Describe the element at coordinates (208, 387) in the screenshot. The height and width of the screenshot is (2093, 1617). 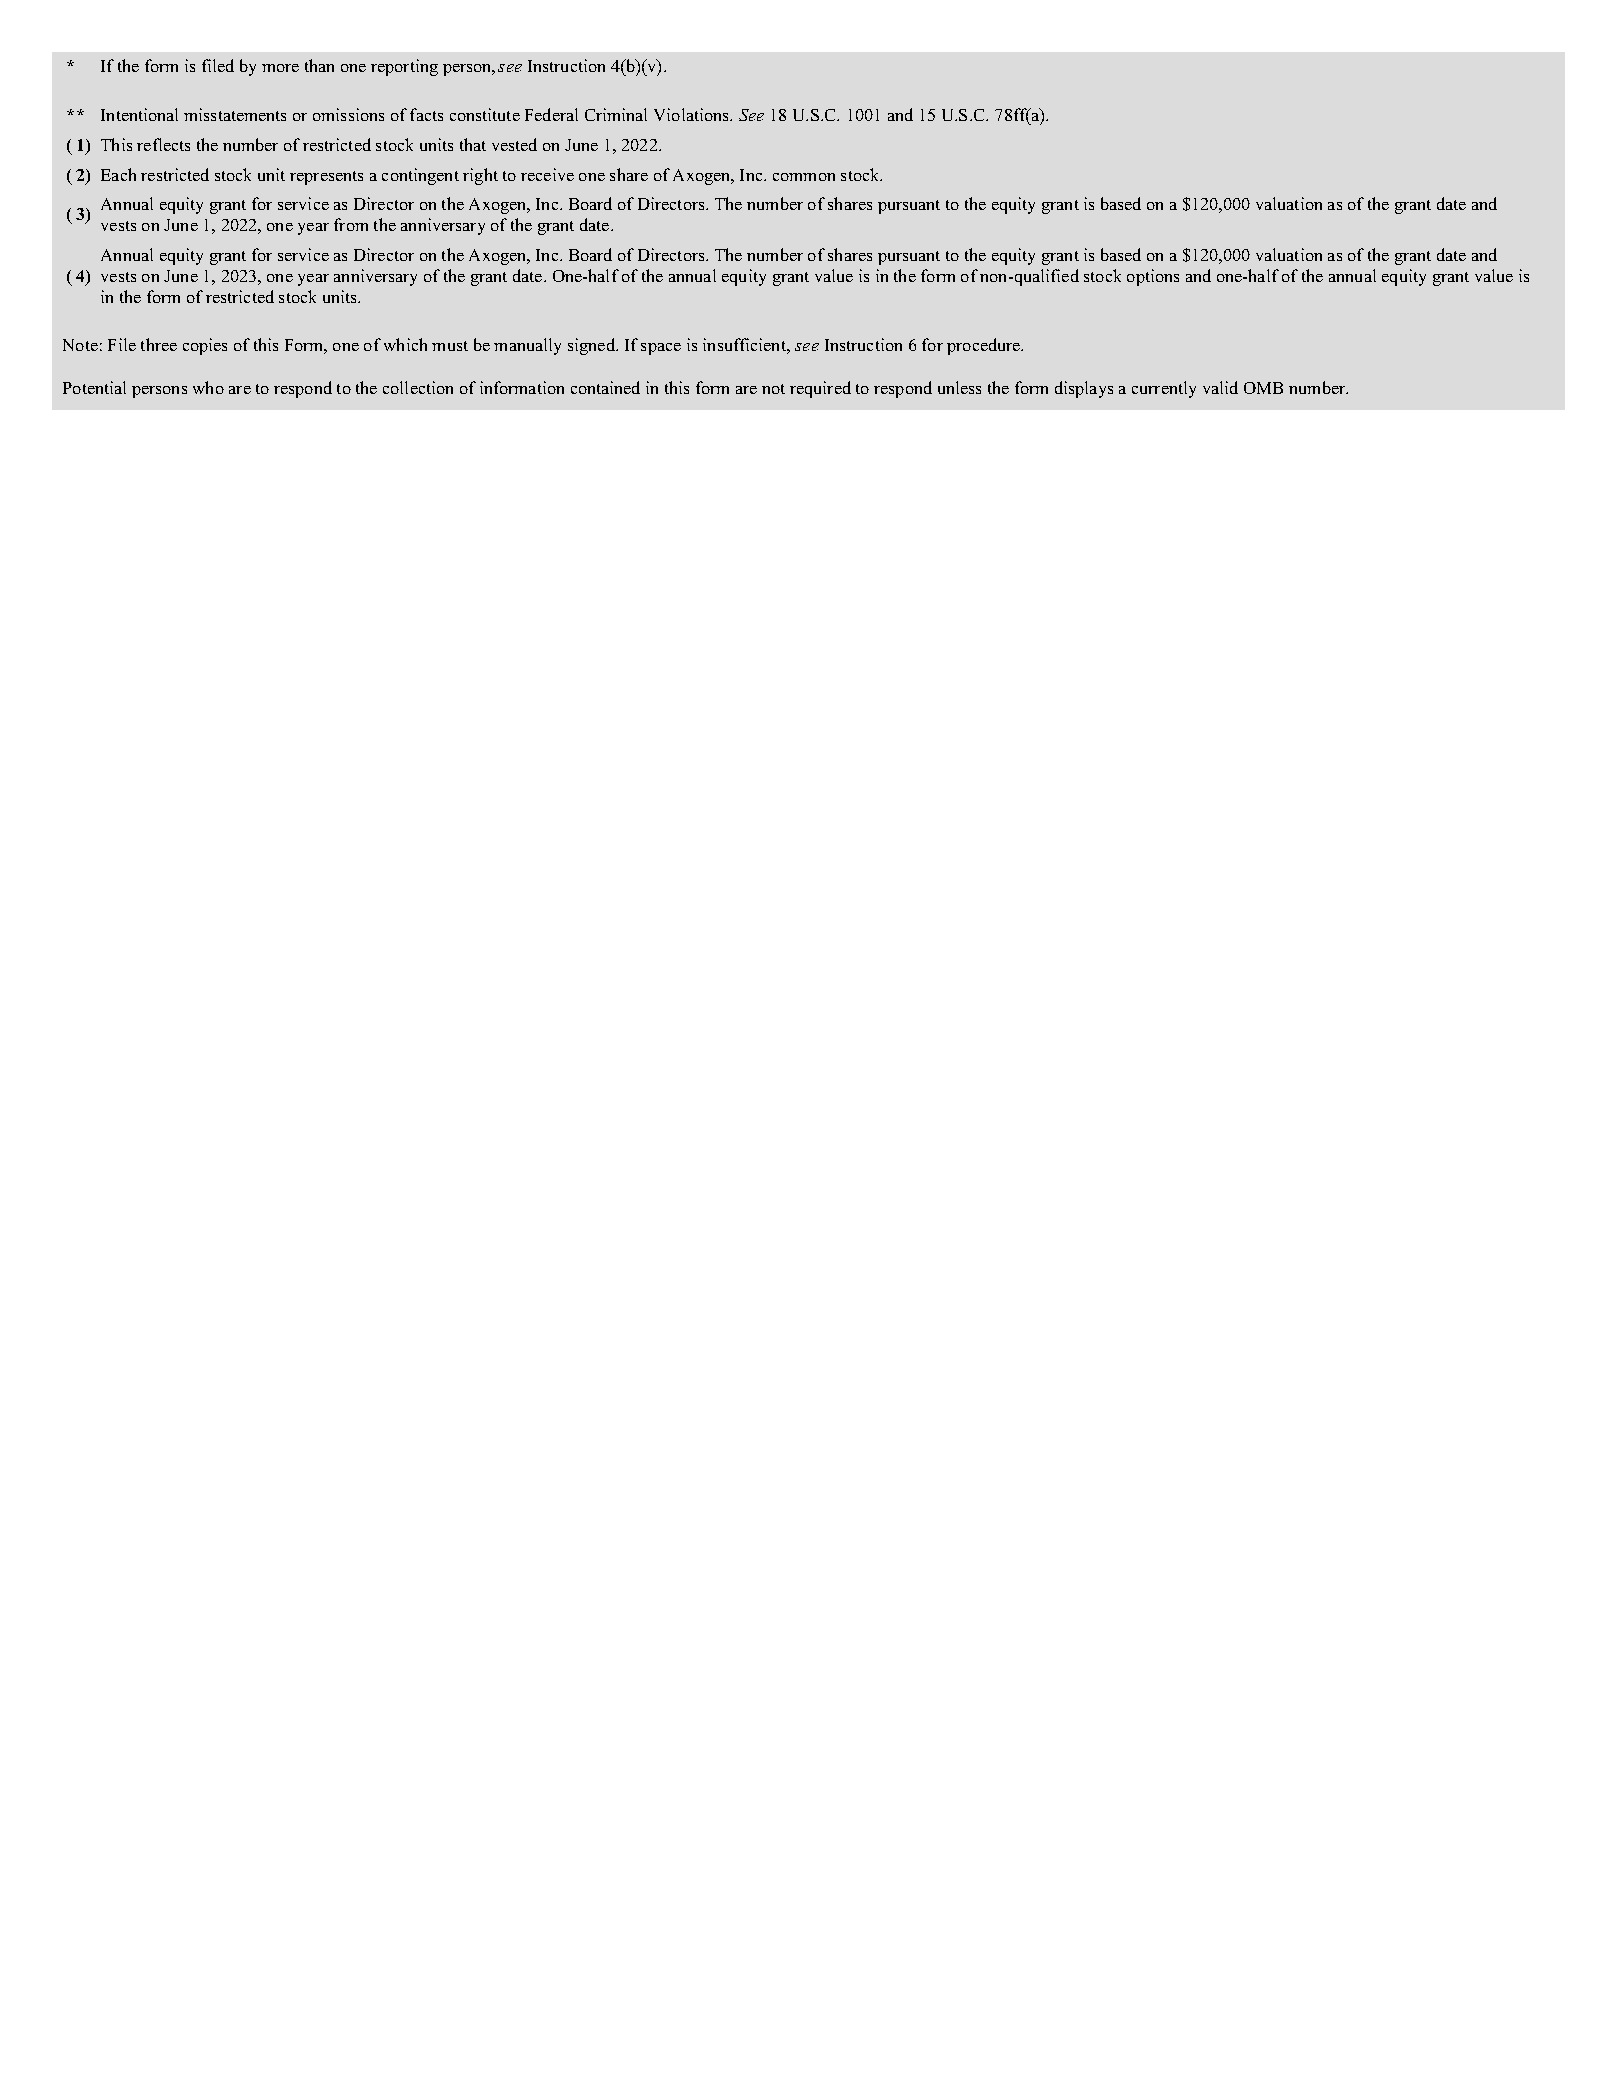
I see `who` at that location.
